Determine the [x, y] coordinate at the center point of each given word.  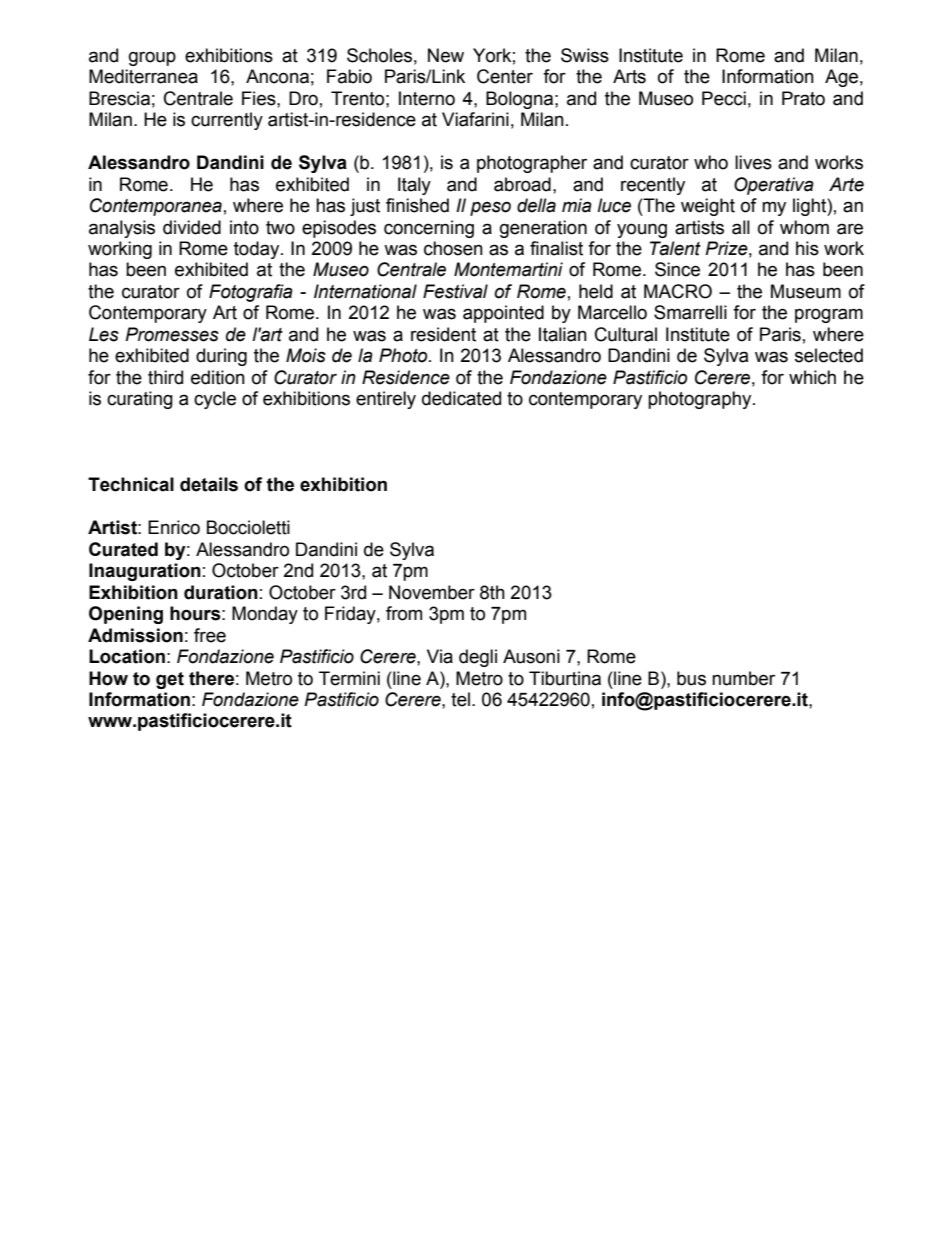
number [743, 678]
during [221, 357]
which [812, 377]
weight [708, 207]
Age [841, 78]
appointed [503, 314]
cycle [215, 400]
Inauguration [145, 572]
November [432, 592]
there [211, 678]
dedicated [461, 398]
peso [490, 208]
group [152, 58]
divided [192, 227]
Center [505, 76]
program [829, 315]
